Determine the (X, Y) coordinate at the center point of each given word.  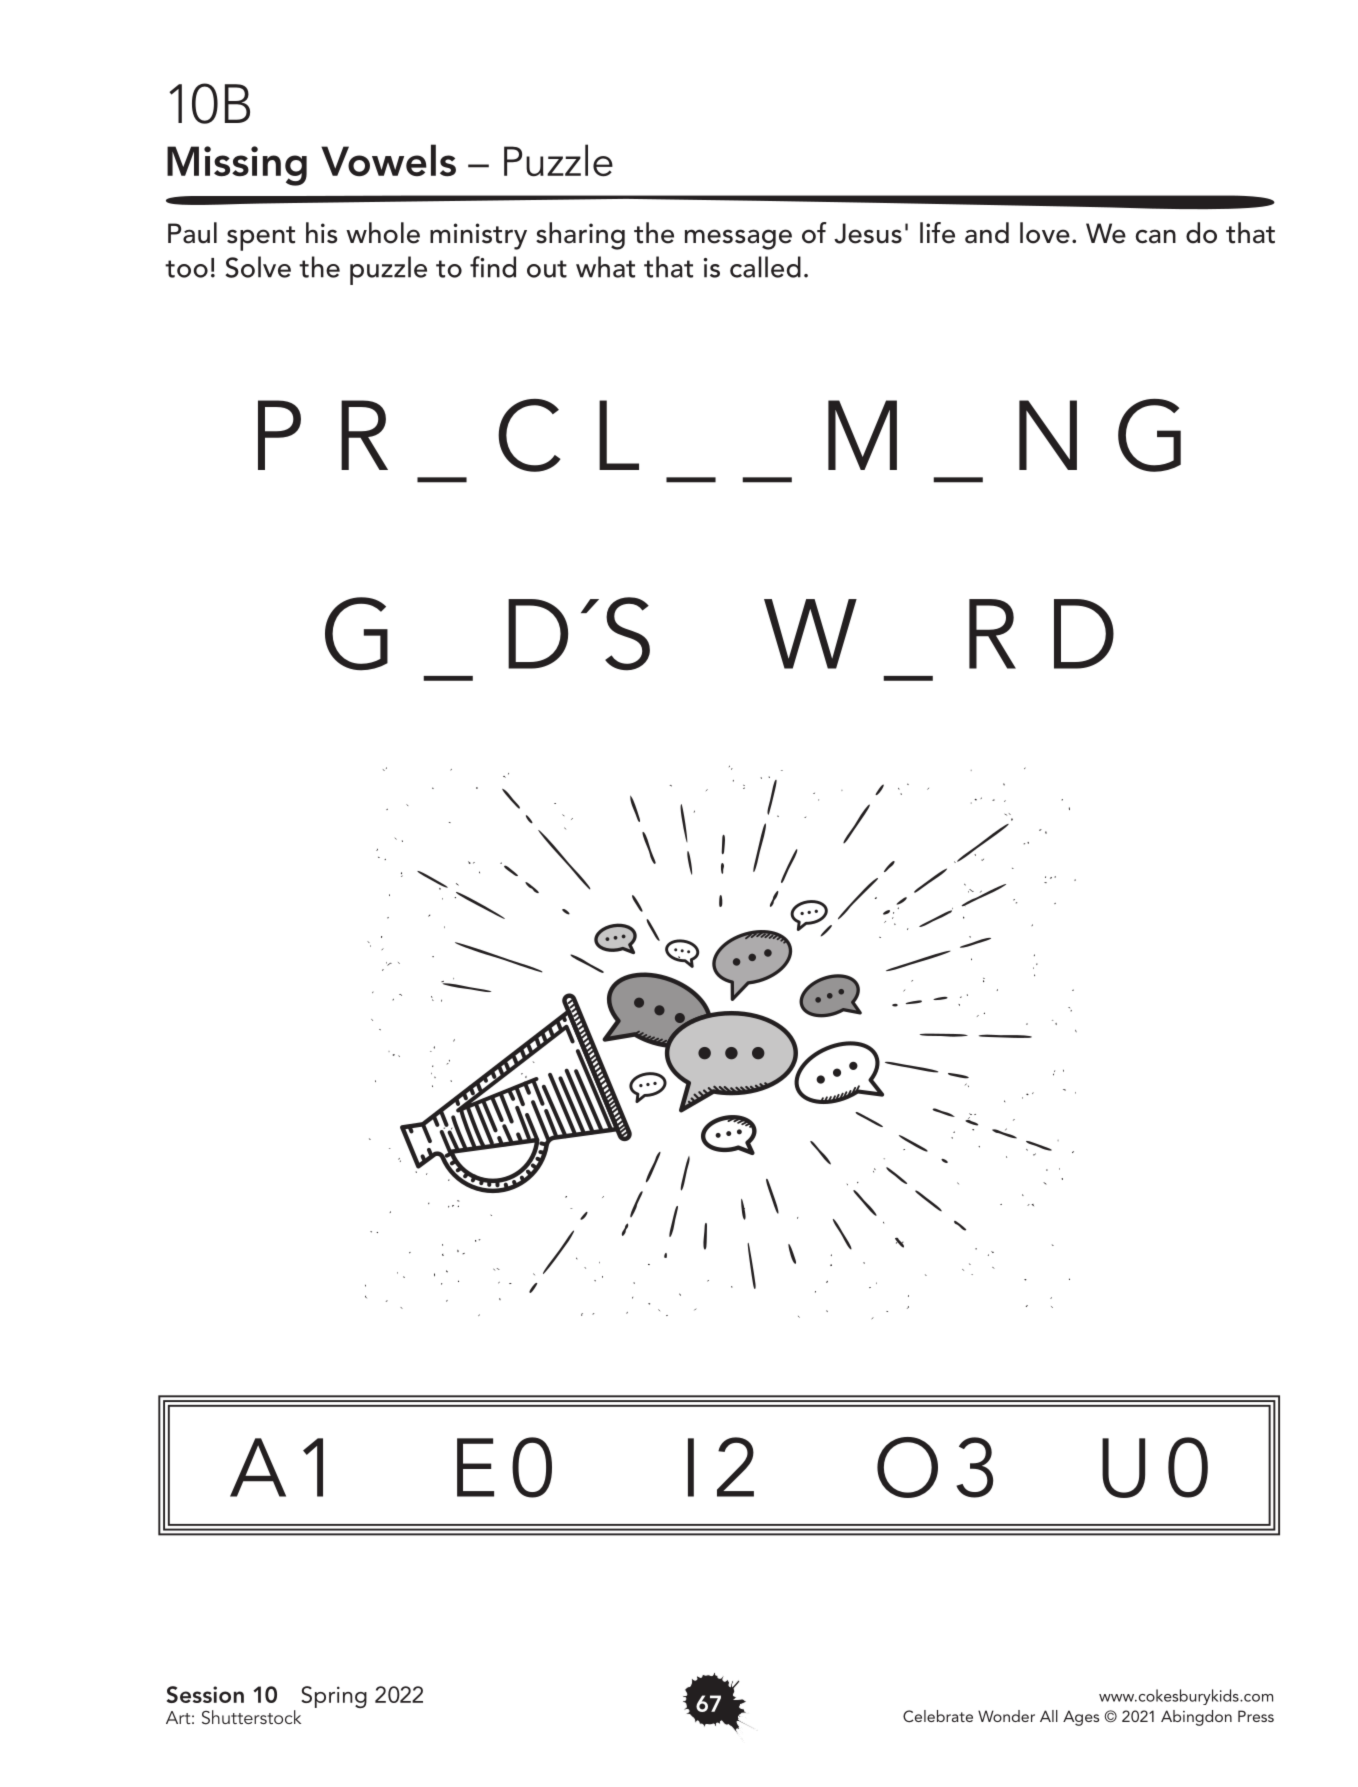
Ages (1081, 1718)
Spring (334, 1697)
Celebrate (938, 1716)
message (738, 239)
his (321, 233)
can (1155, 236)
